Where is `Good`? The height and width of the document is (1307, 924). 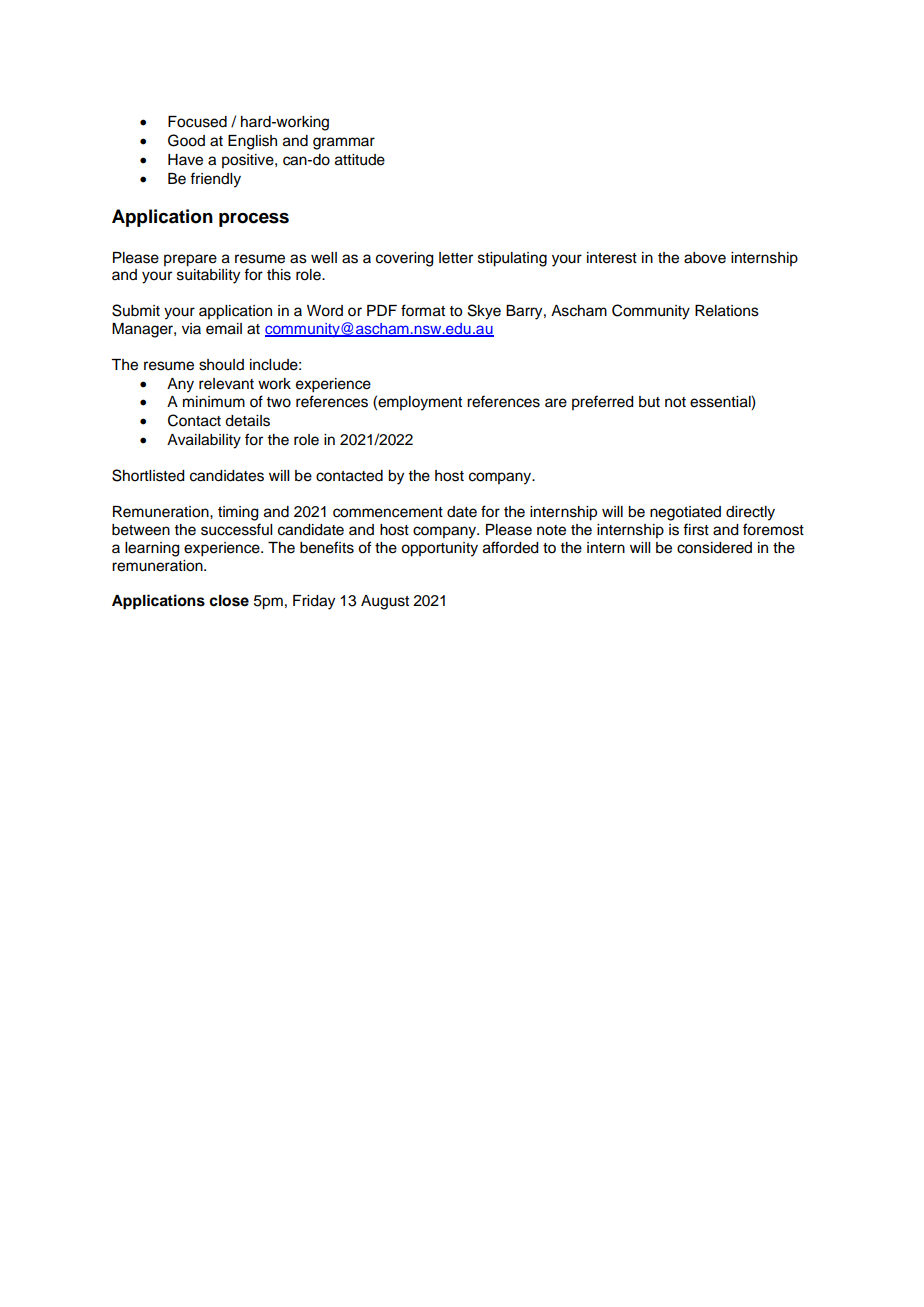
Good is located at coordinates (186, 140).
